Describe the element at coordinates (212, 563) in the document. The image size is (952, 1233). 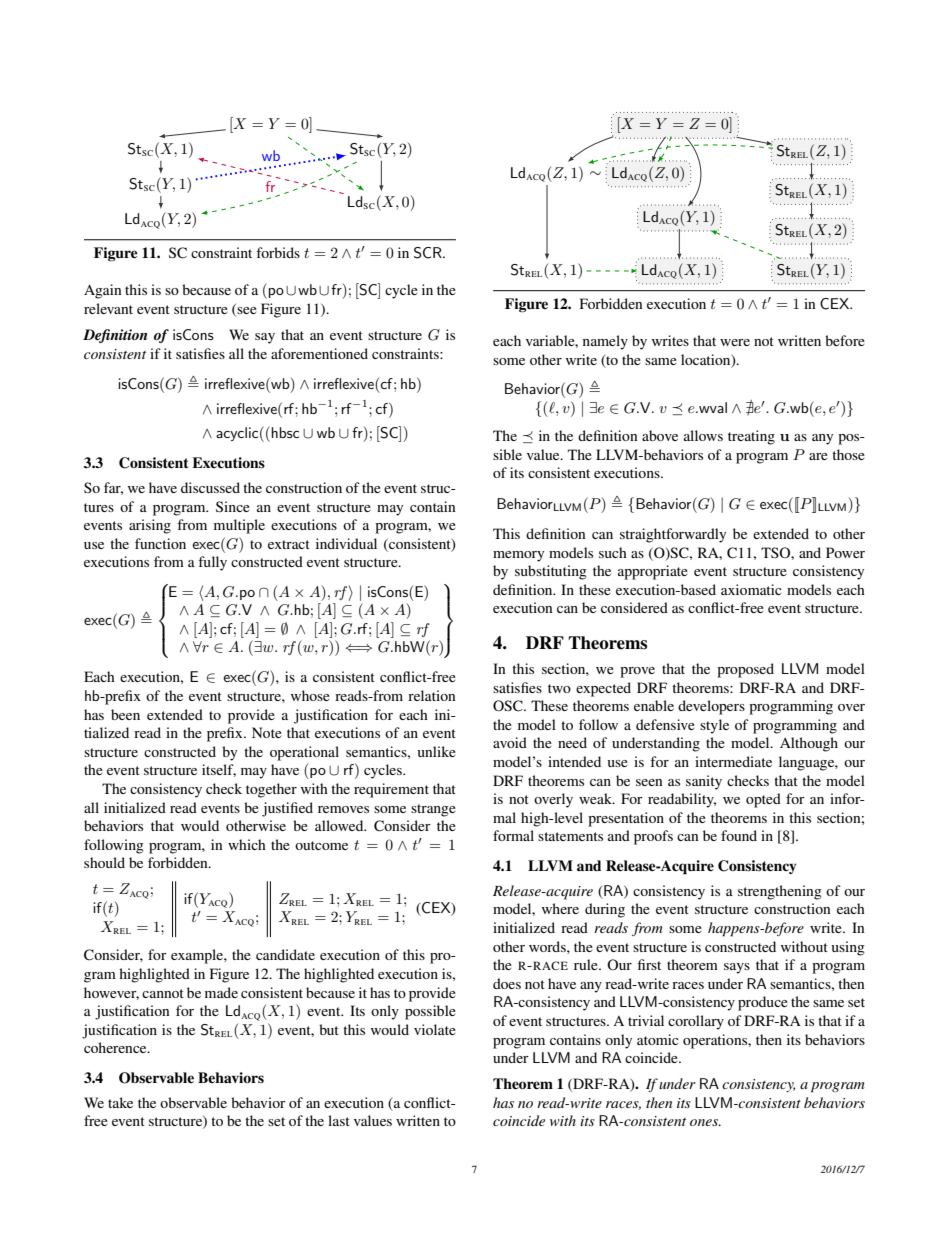
I see `fully` at that location.
